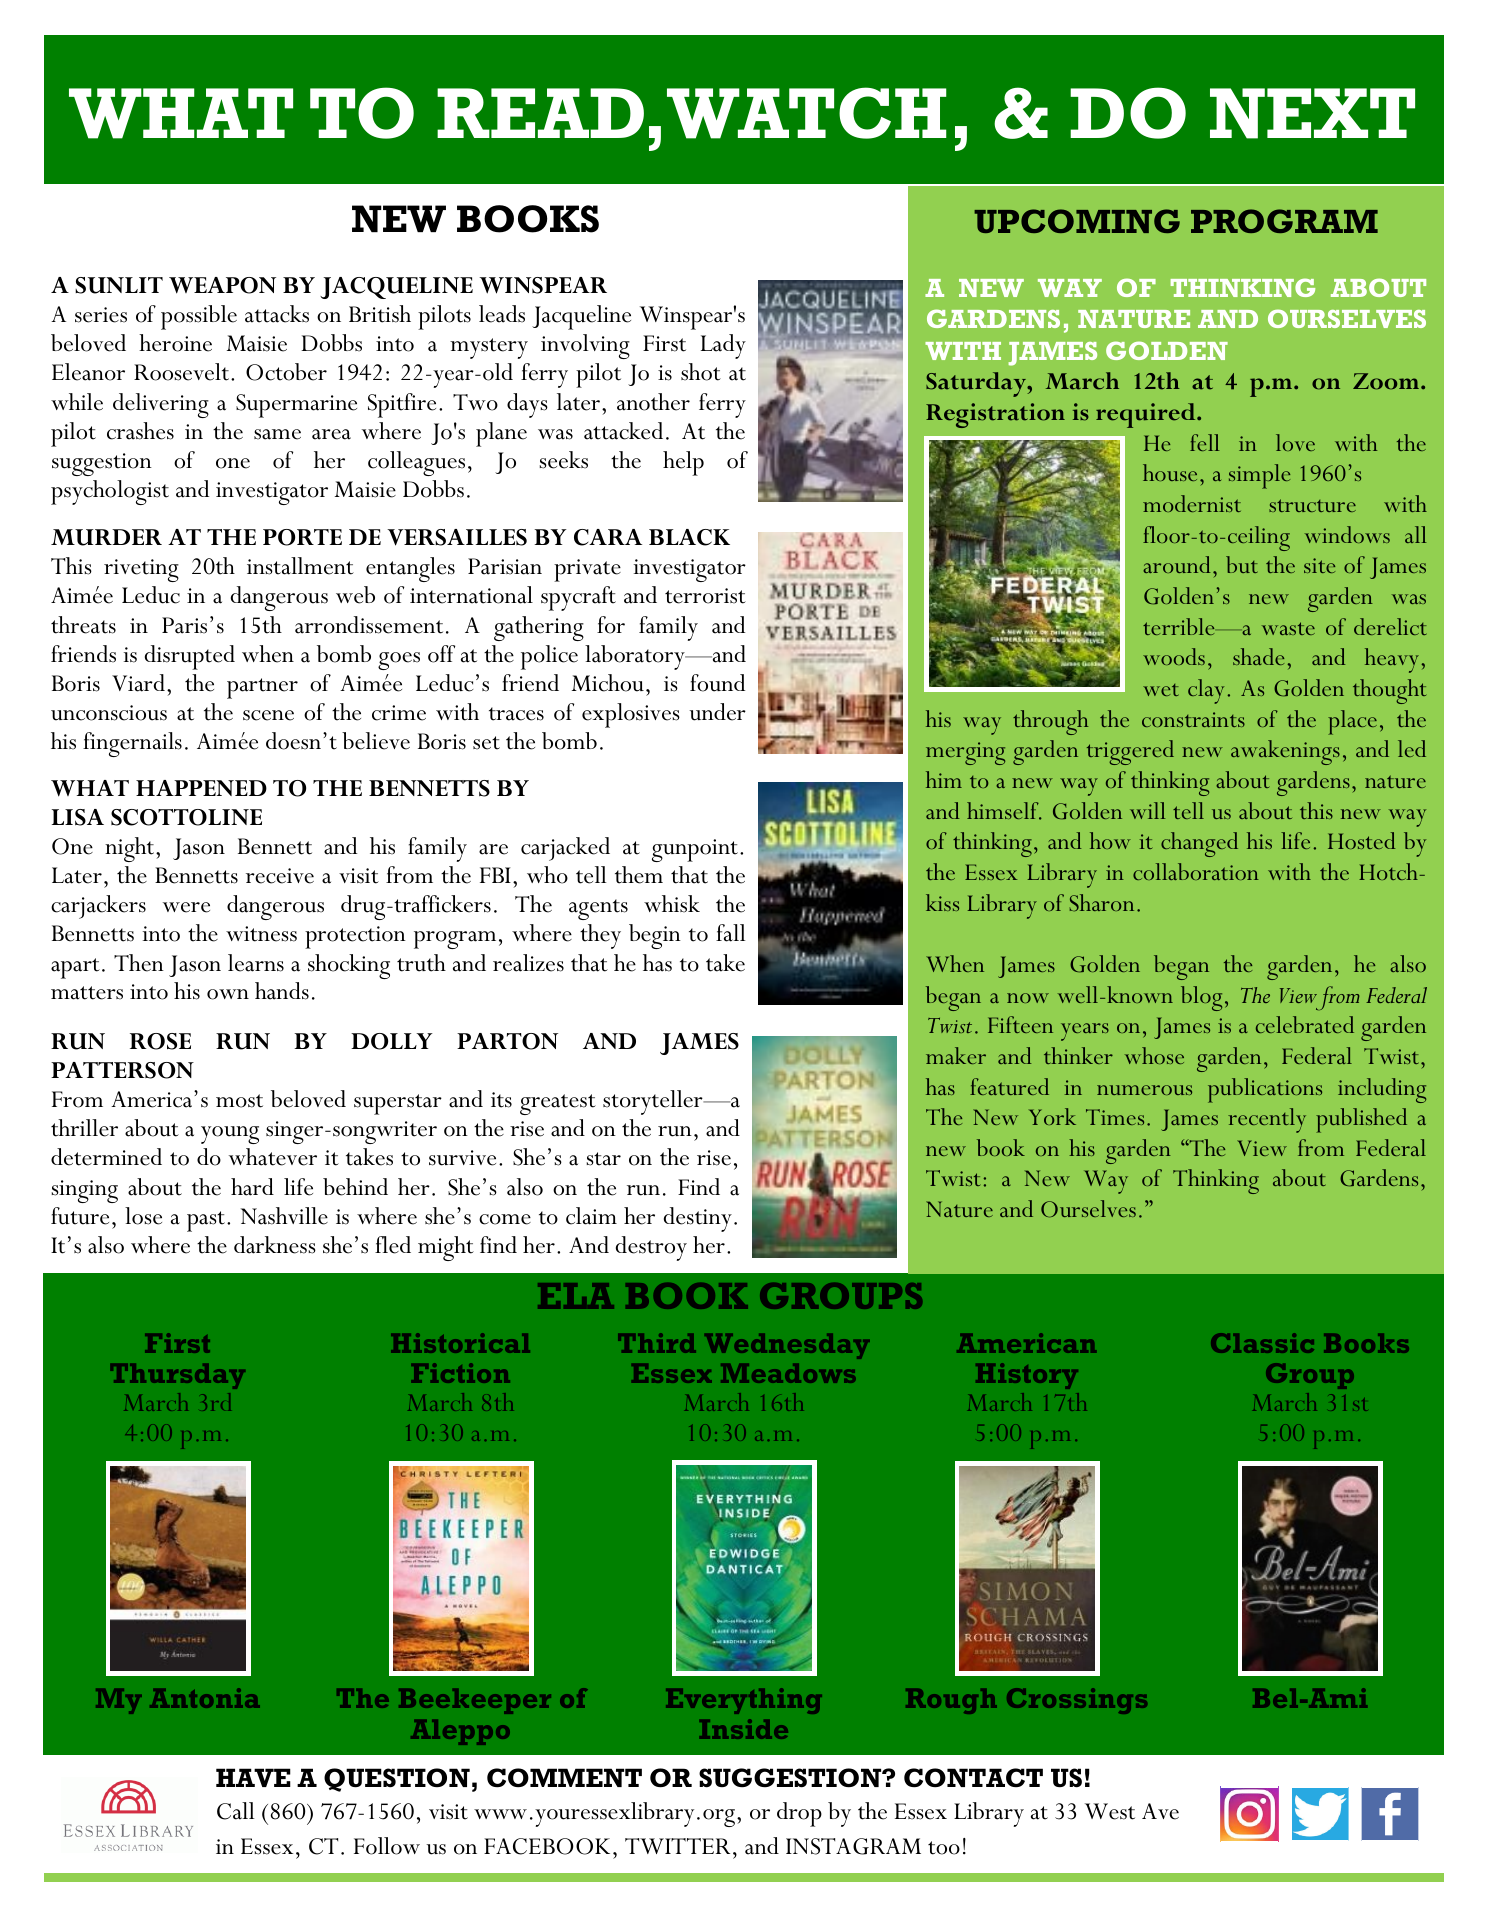 This document has height=1926, width=1488. Describe the element at coordinates (698, 1219) in the document. I see `destiny` at that location.
